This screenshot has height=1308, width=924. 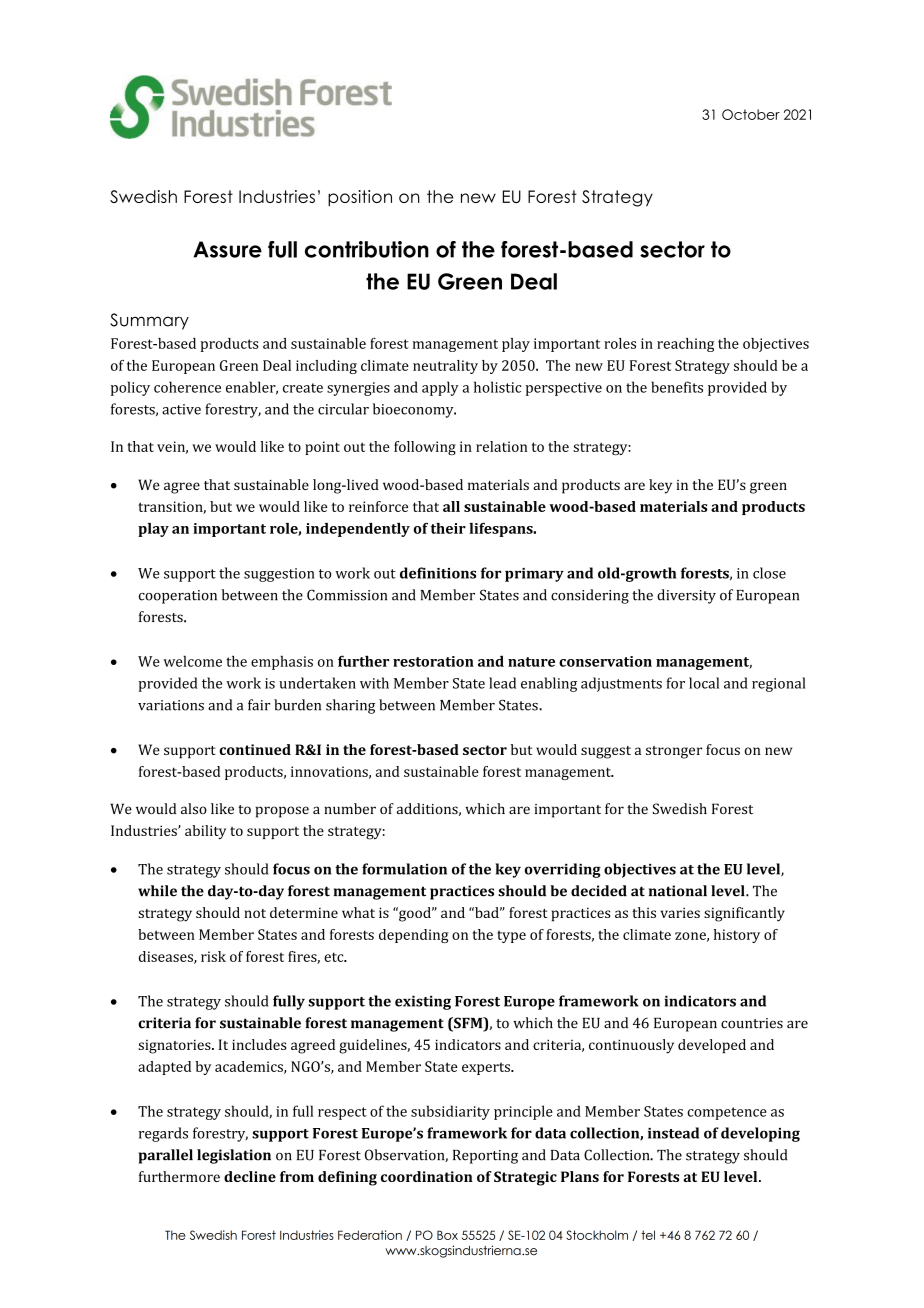 What do you see at coordinates (413, 936) in the screenshot?
I see `depending` at bounding box center [413, 936].
